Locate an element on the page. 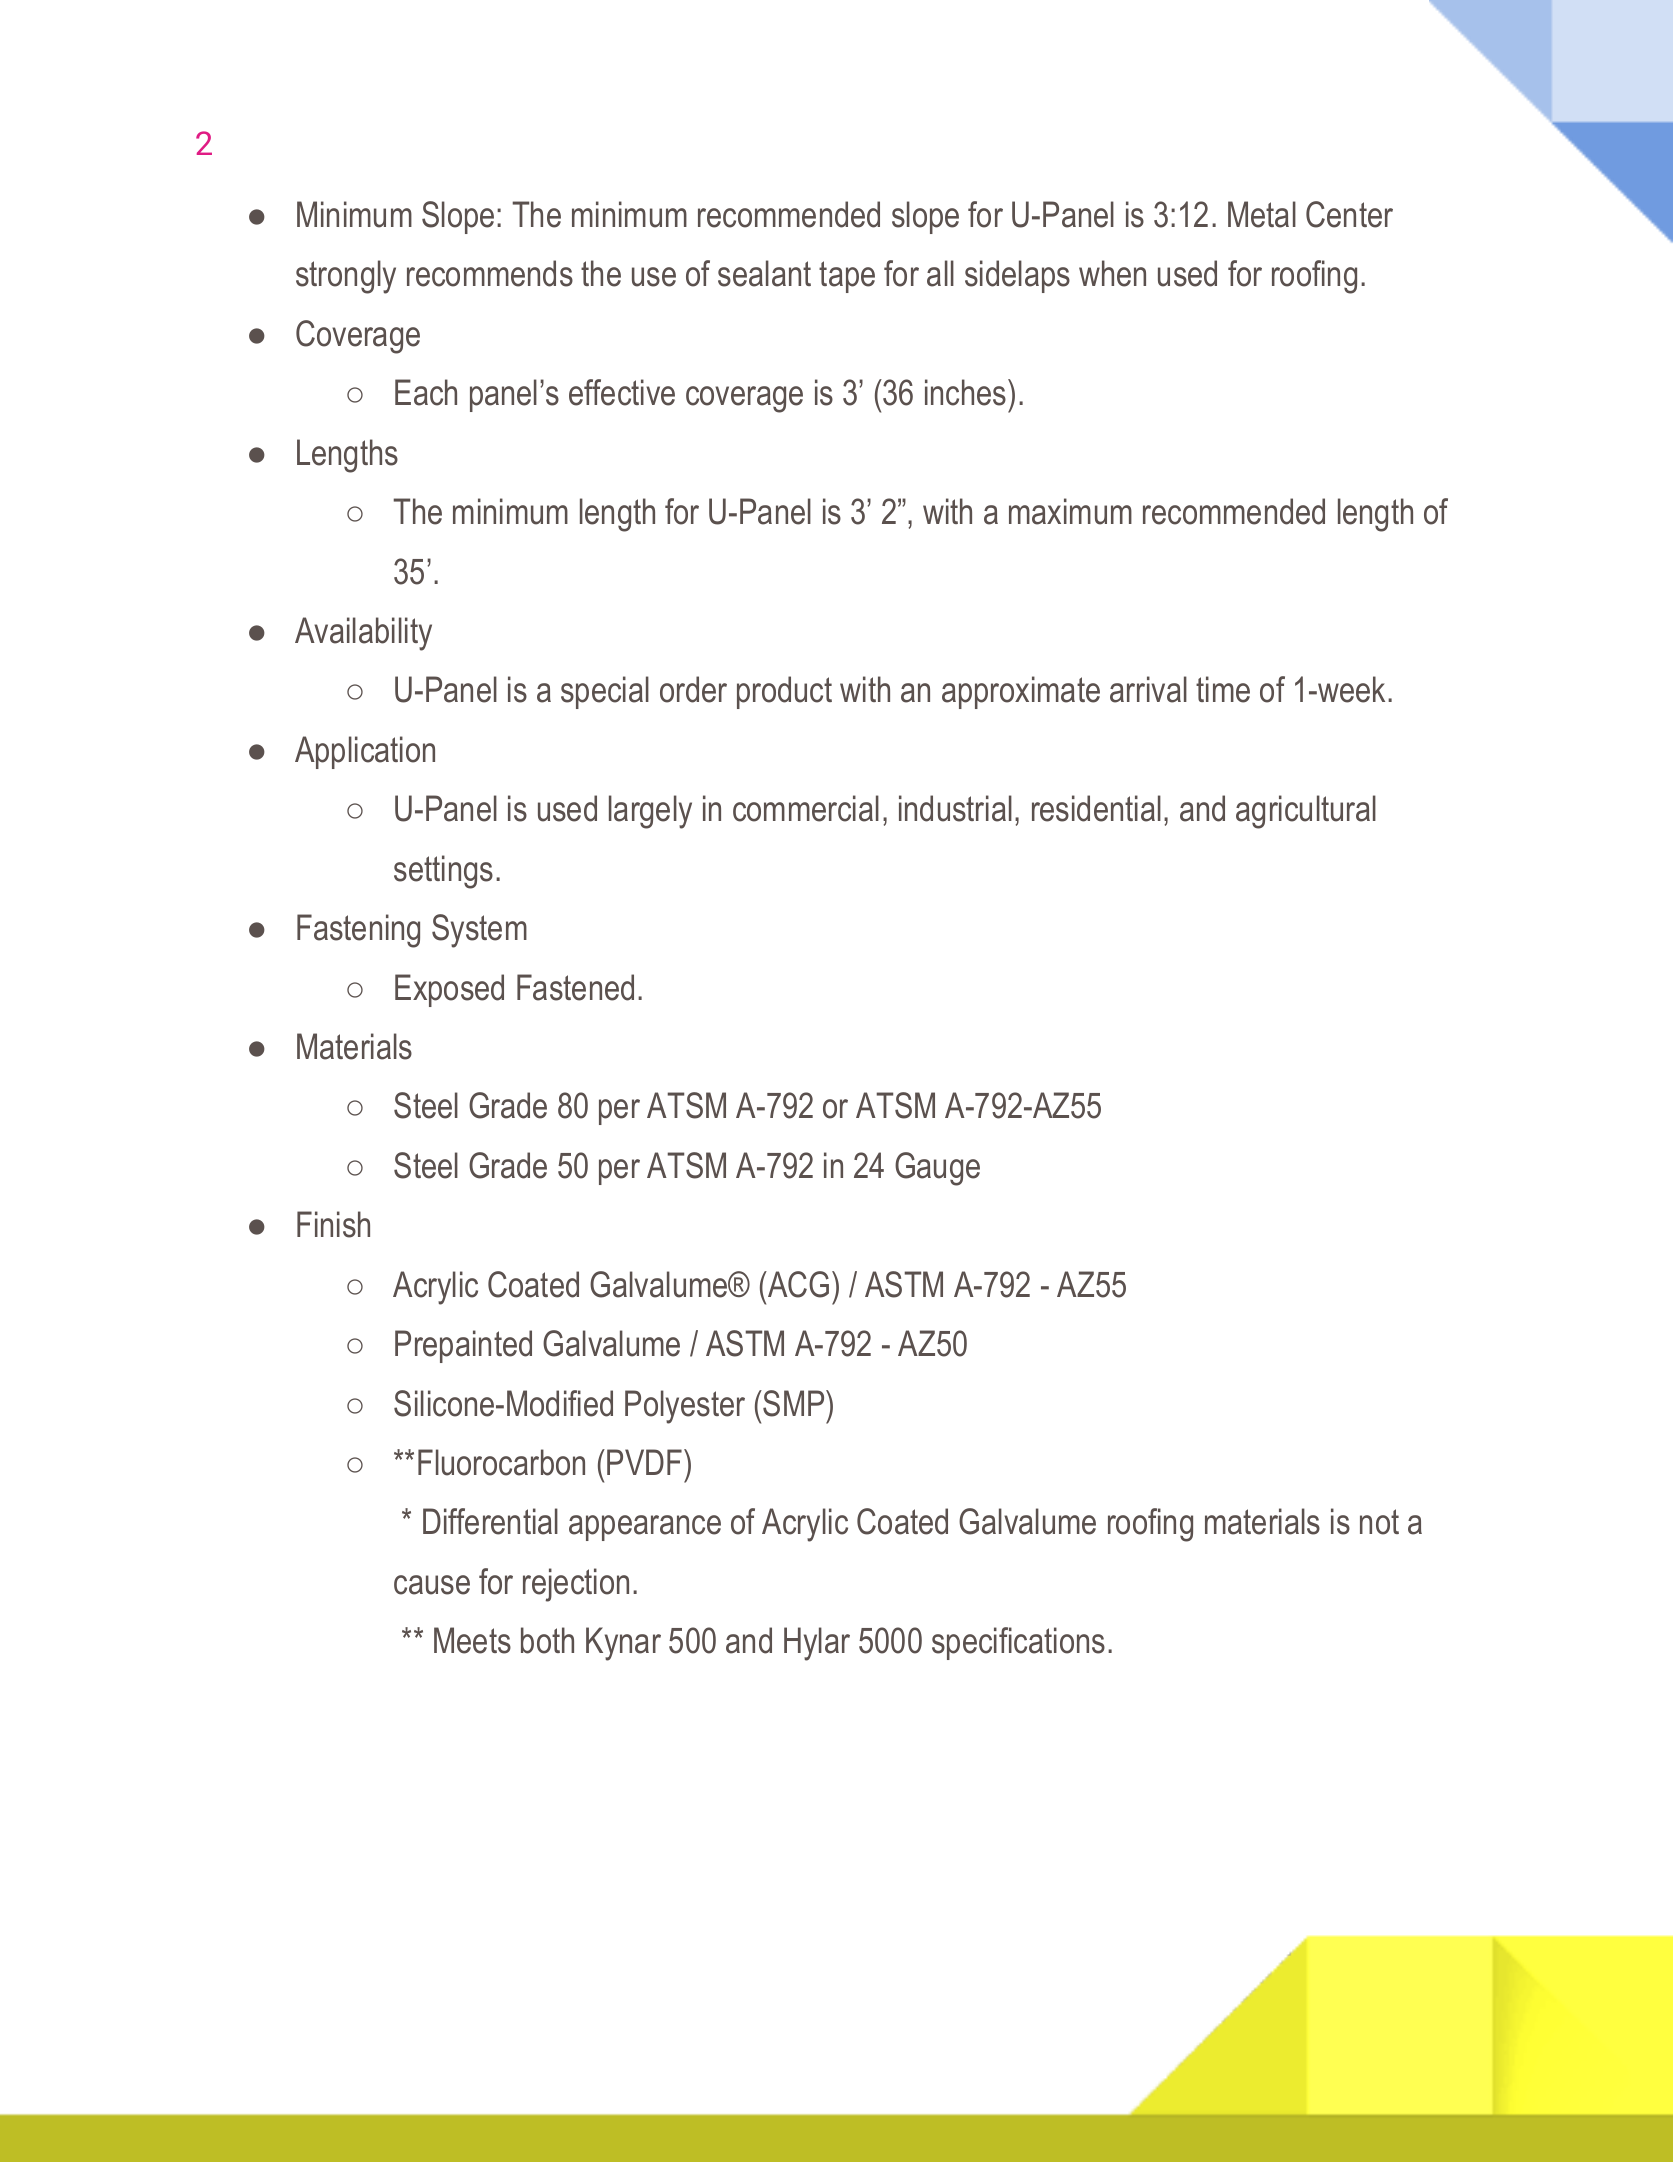 The height and width of the image is (2164, 1673). cause is located at coordinates (432, 1585).
